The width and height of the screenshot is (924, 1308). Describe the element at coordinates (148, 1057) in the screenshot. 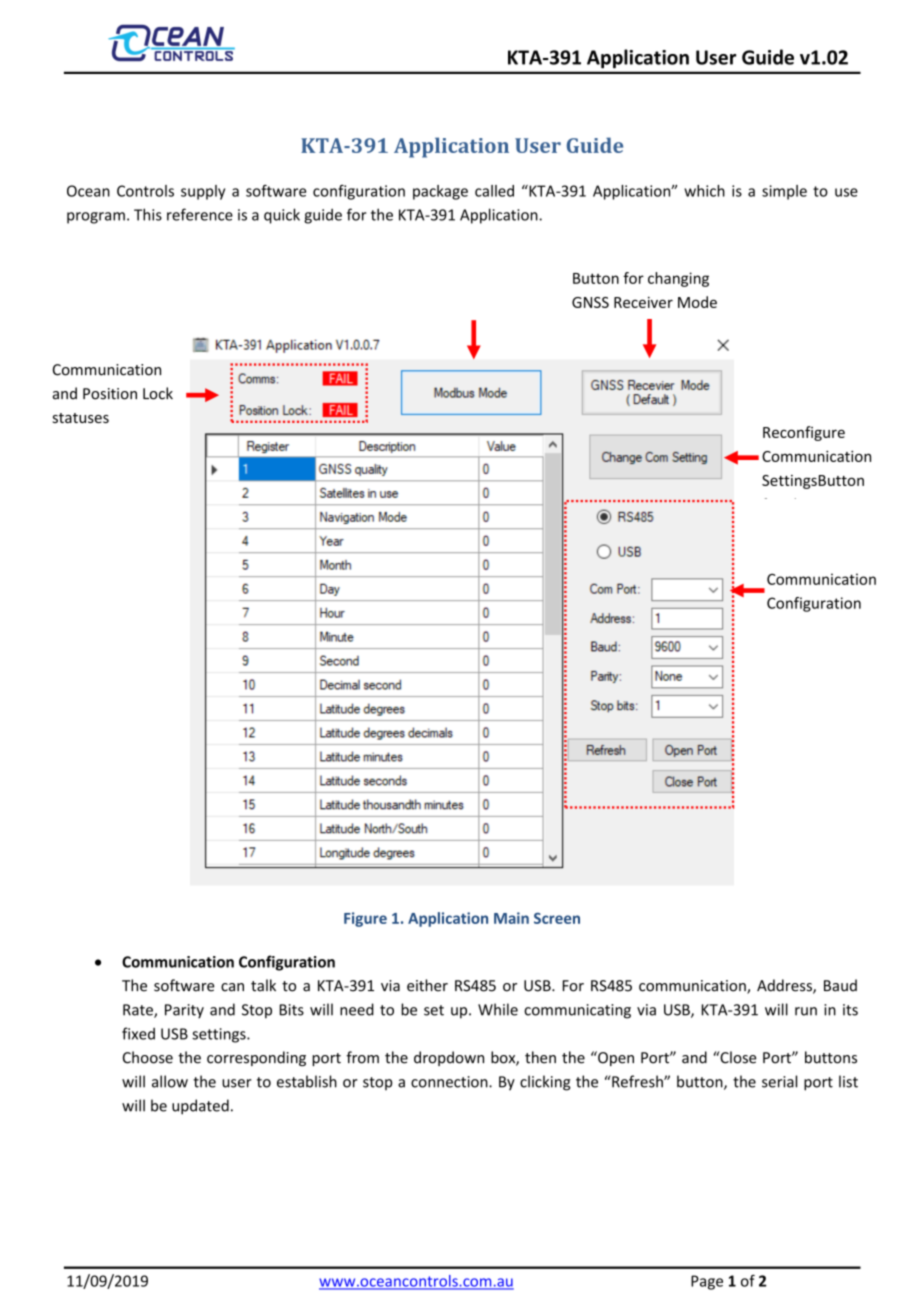

I see `Choose` at that location.
